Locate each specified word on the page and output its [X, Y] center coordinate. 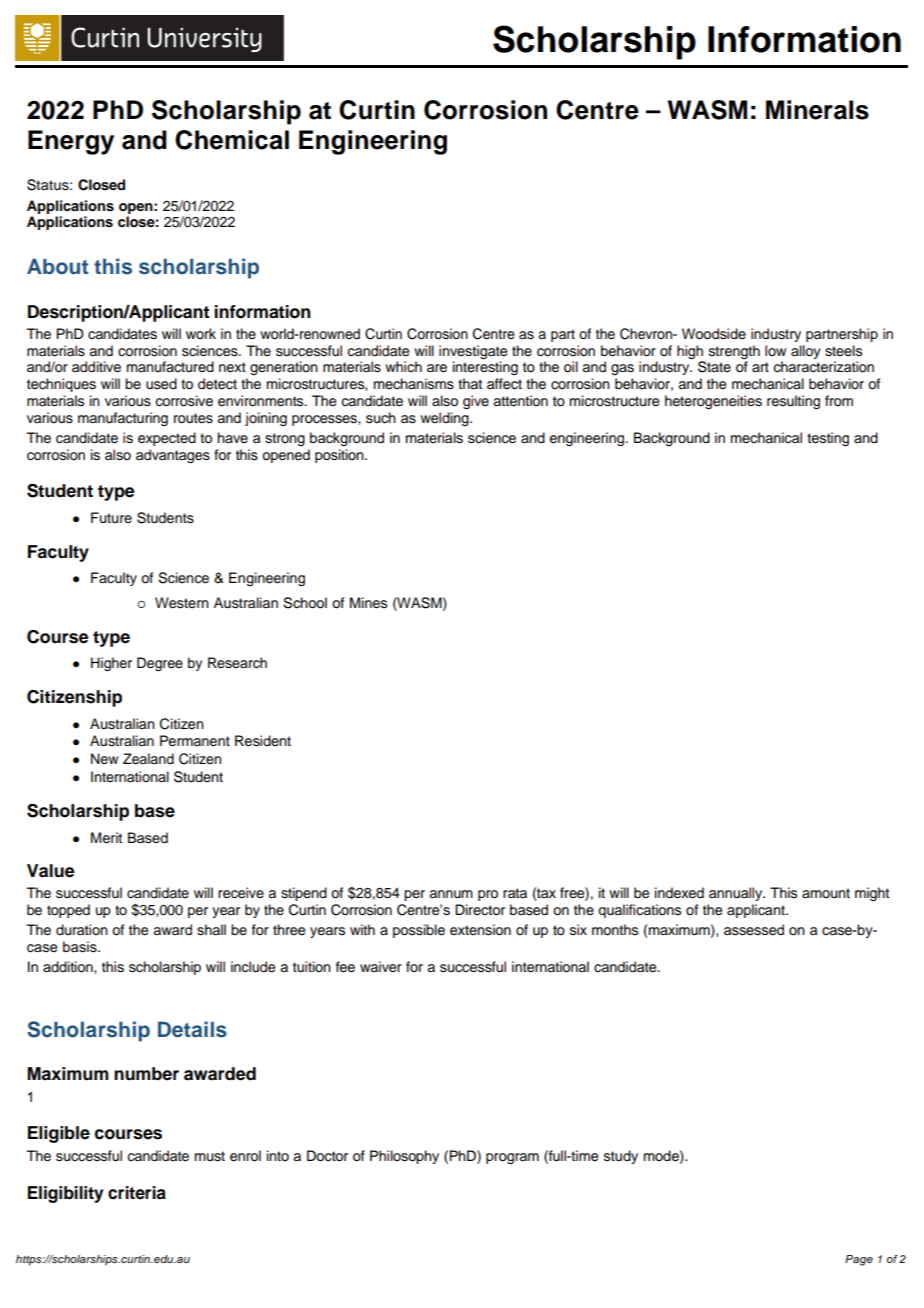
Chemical [232, 140]
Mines [368, 603]
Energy [71, 142]
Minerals [817, 110]
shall [211, 930]
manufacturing [123, 419]
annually [737, 894]
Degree [160, 664]
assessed [754, 930]
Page [859, 1260]
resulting [793, 402]
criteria [137, 1193]
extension [480, 930]
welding [445, 419]
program [512, 1158]
